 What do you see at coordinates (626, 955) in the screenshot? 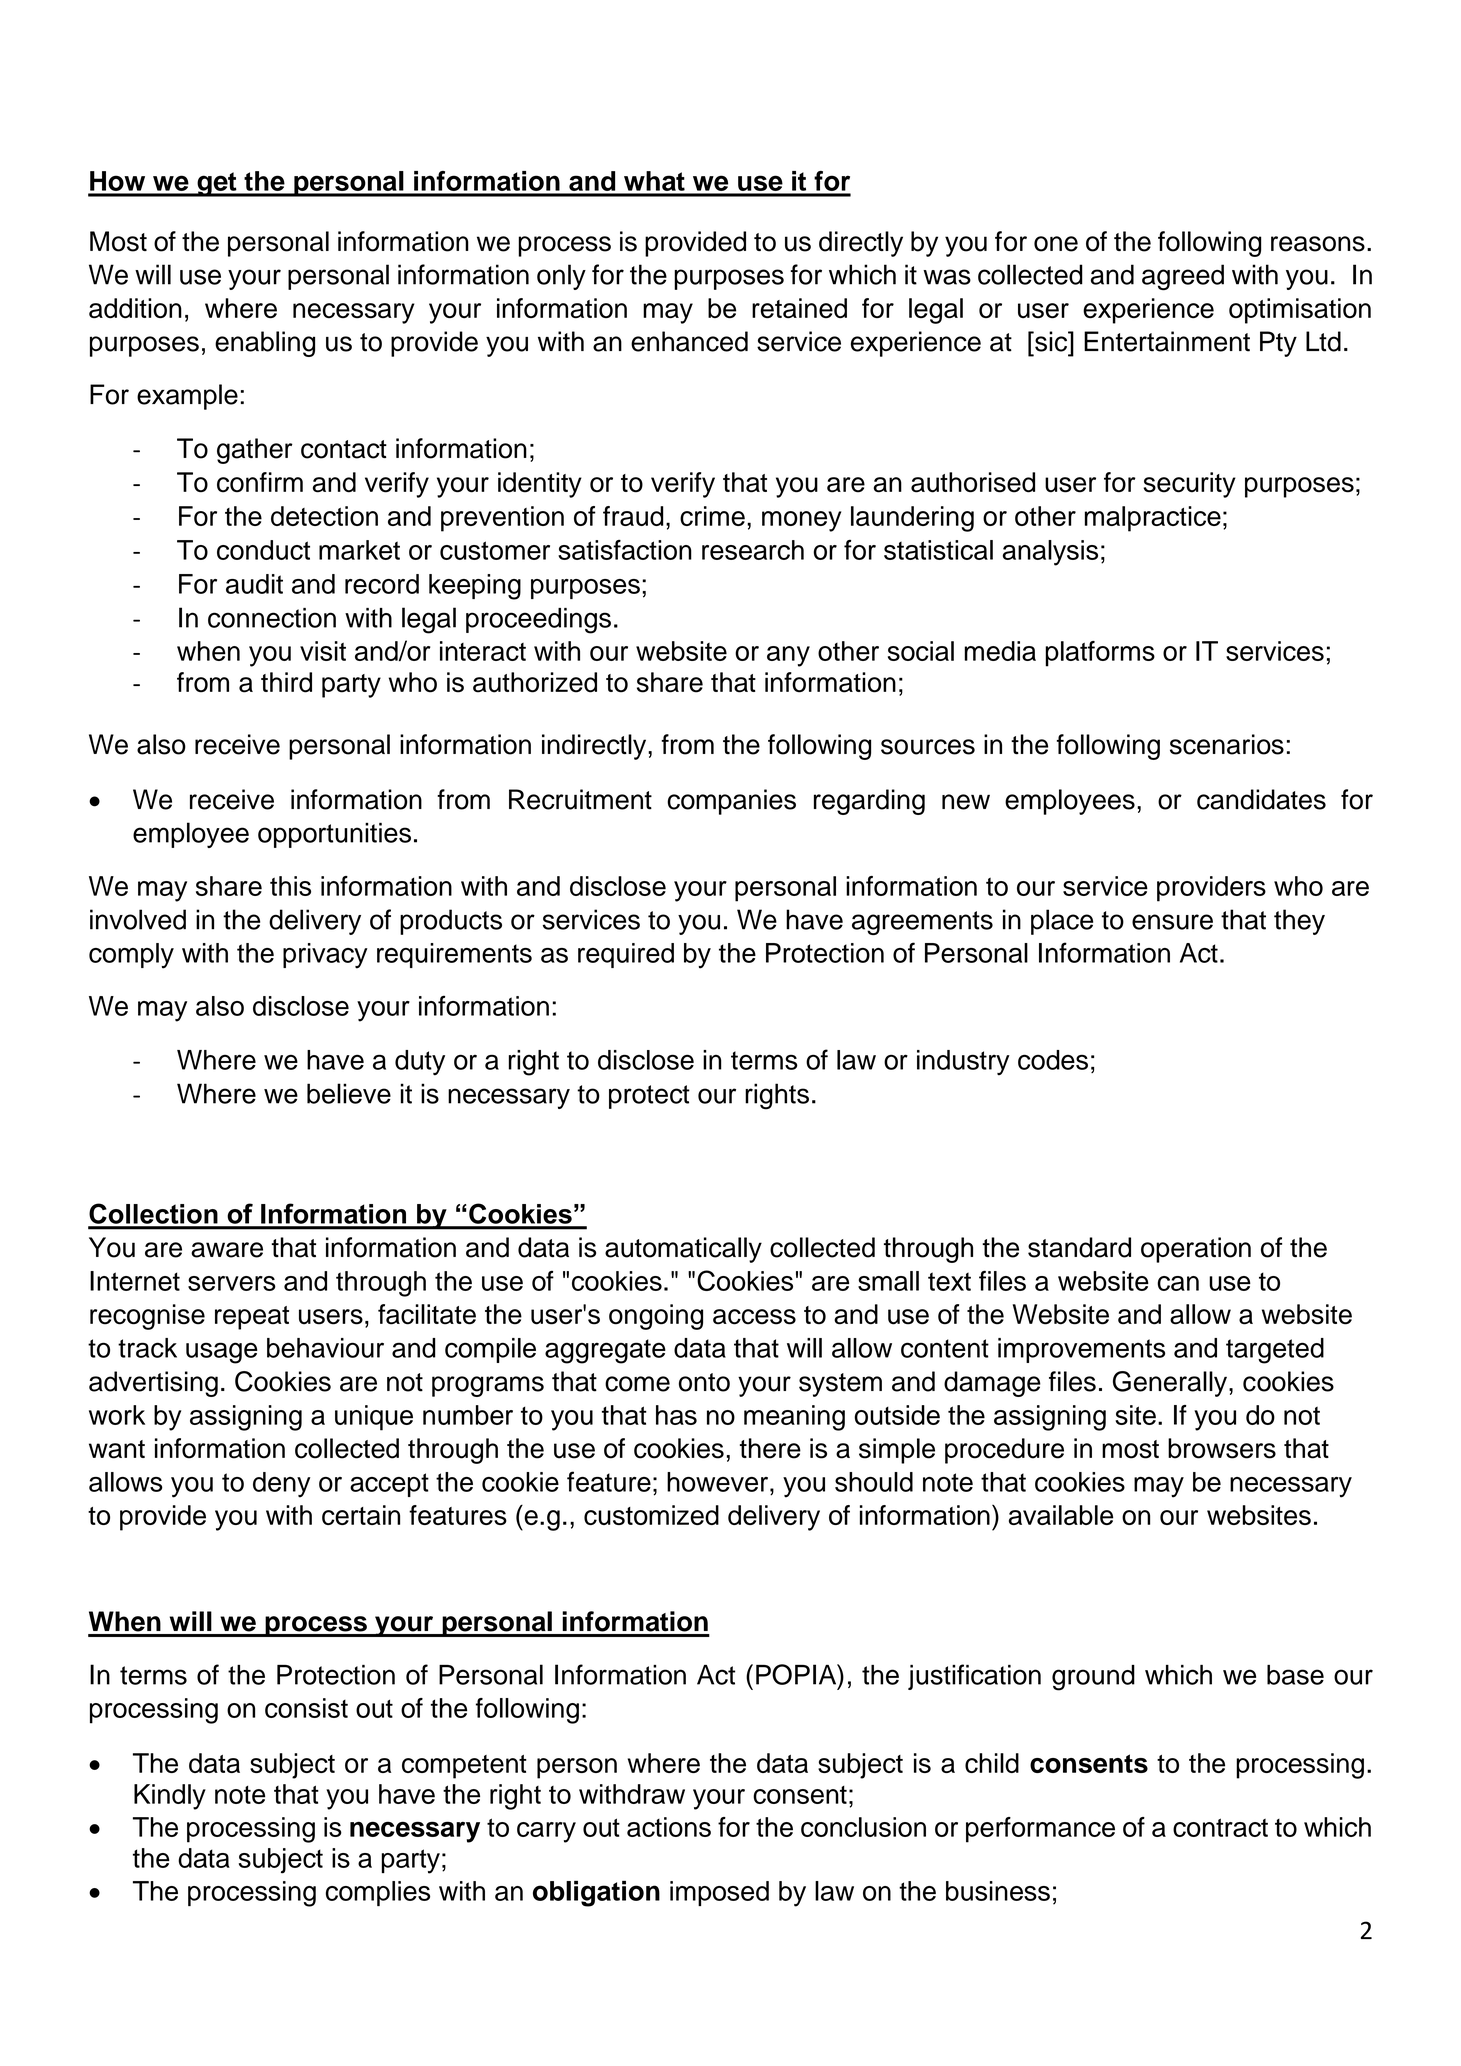
I see `required` at bounding box center [626, 955].
